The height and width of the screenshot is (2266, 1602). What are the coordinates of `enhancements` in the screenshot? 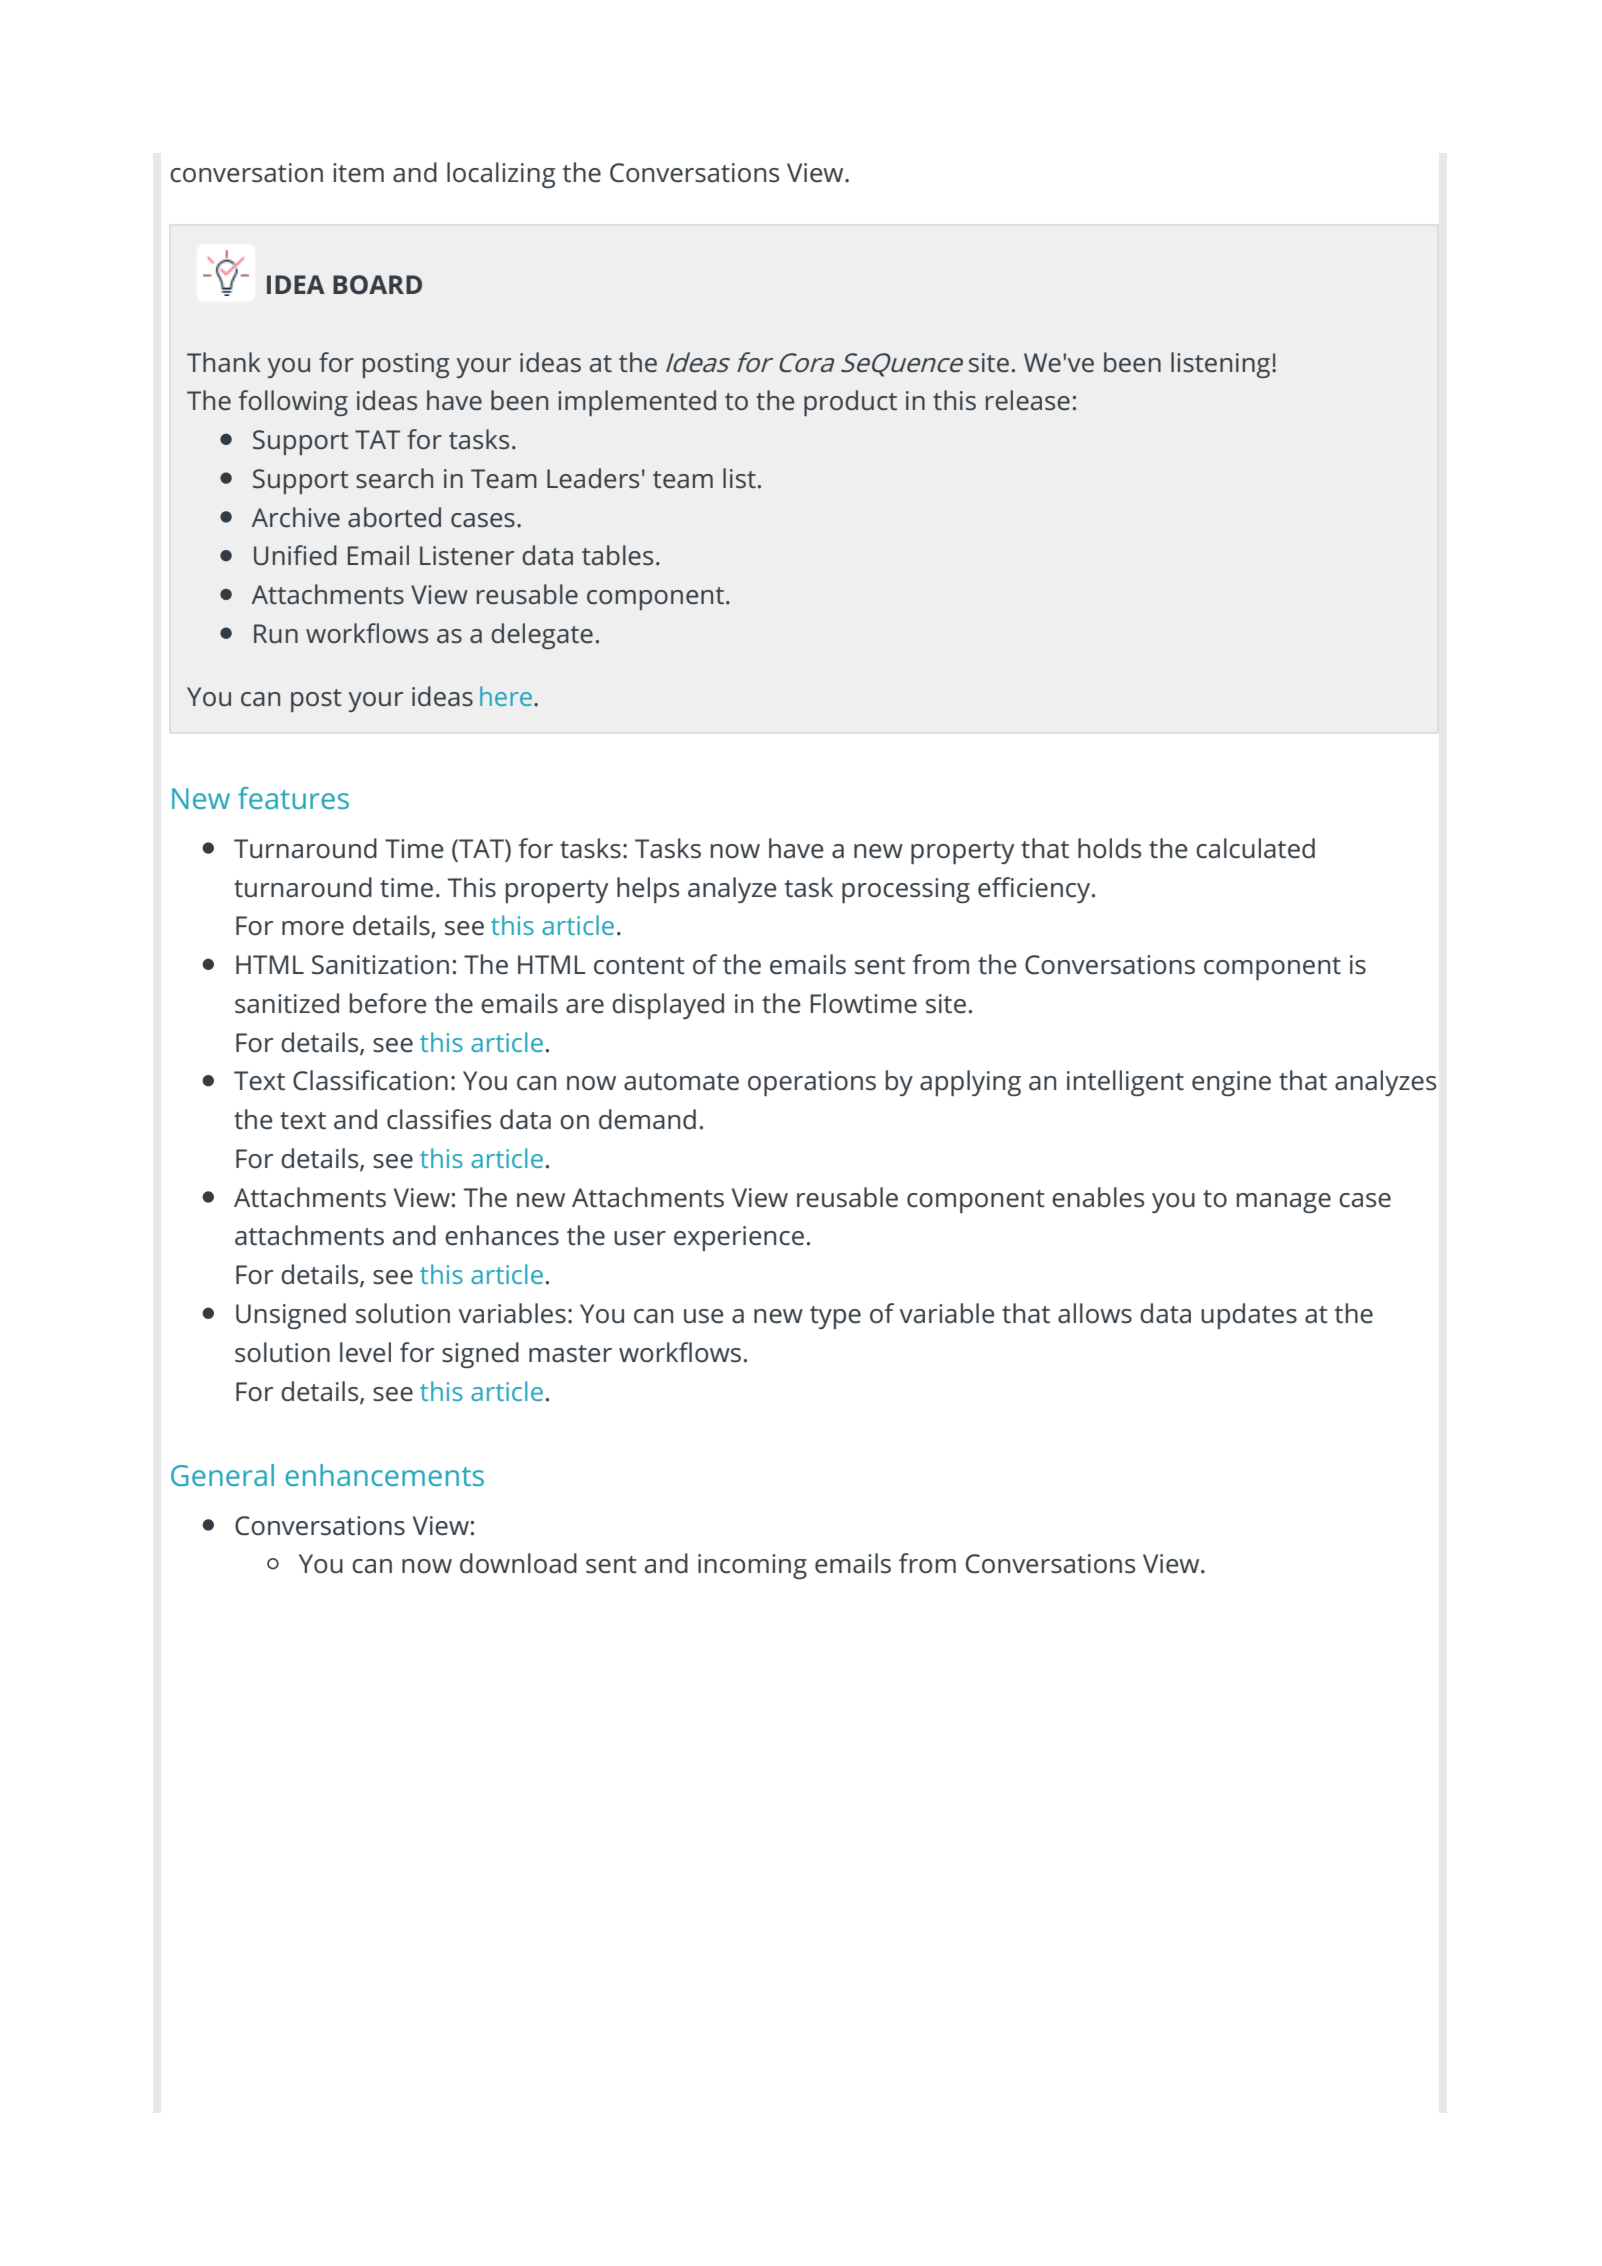 It's located at (384, 1475).
